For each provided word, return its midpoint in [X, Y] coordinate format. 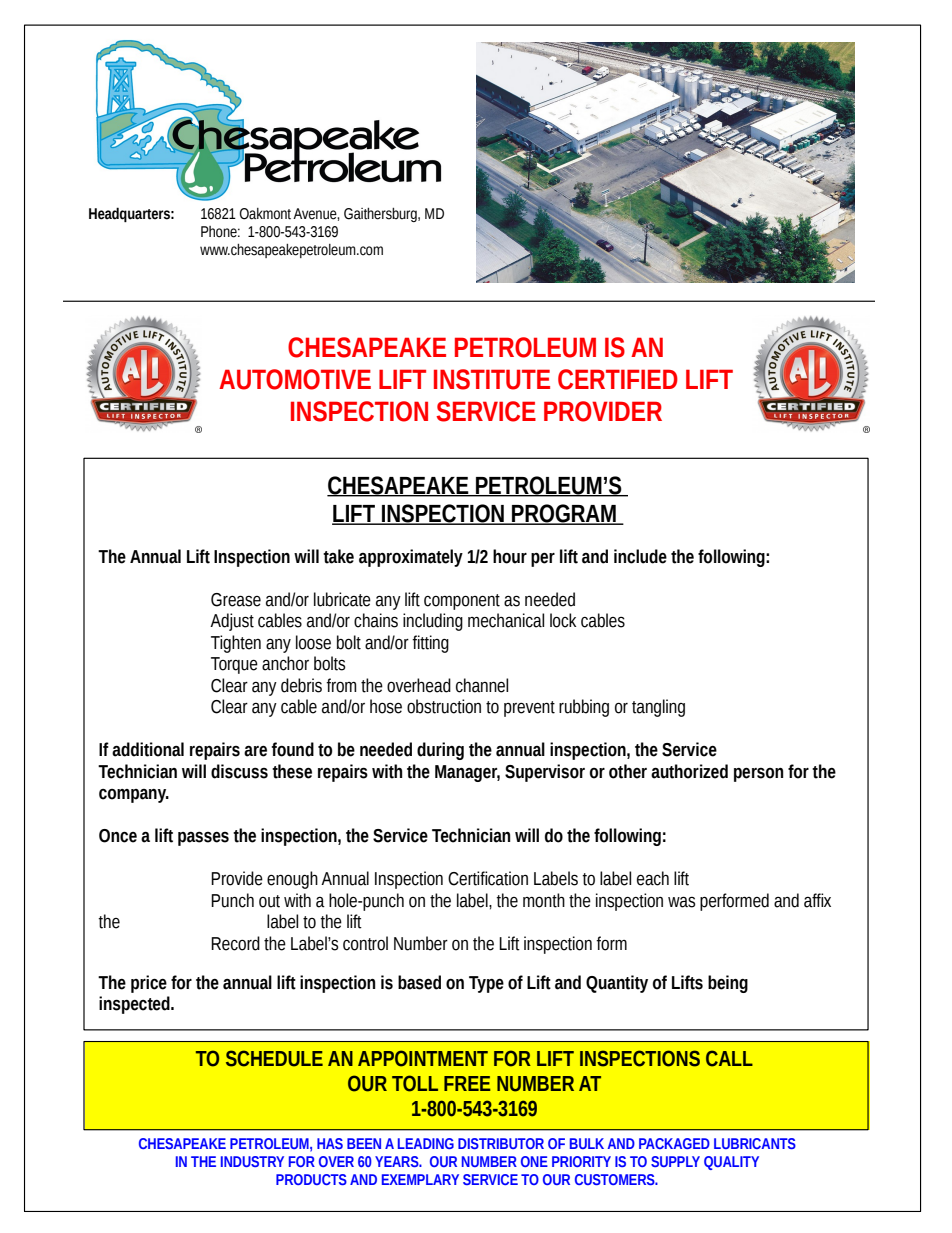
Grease [236, 600]
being [728, 984]
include [640, 556]
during [440, 751]
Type [486, 984]
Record [235, 943]
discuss [239, 771]
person [758, 775]
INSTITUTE [492, 379]
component [462, 602]
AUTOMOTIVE [295, 379]
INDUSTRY [252, 1161]
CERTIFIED [618, 379]
